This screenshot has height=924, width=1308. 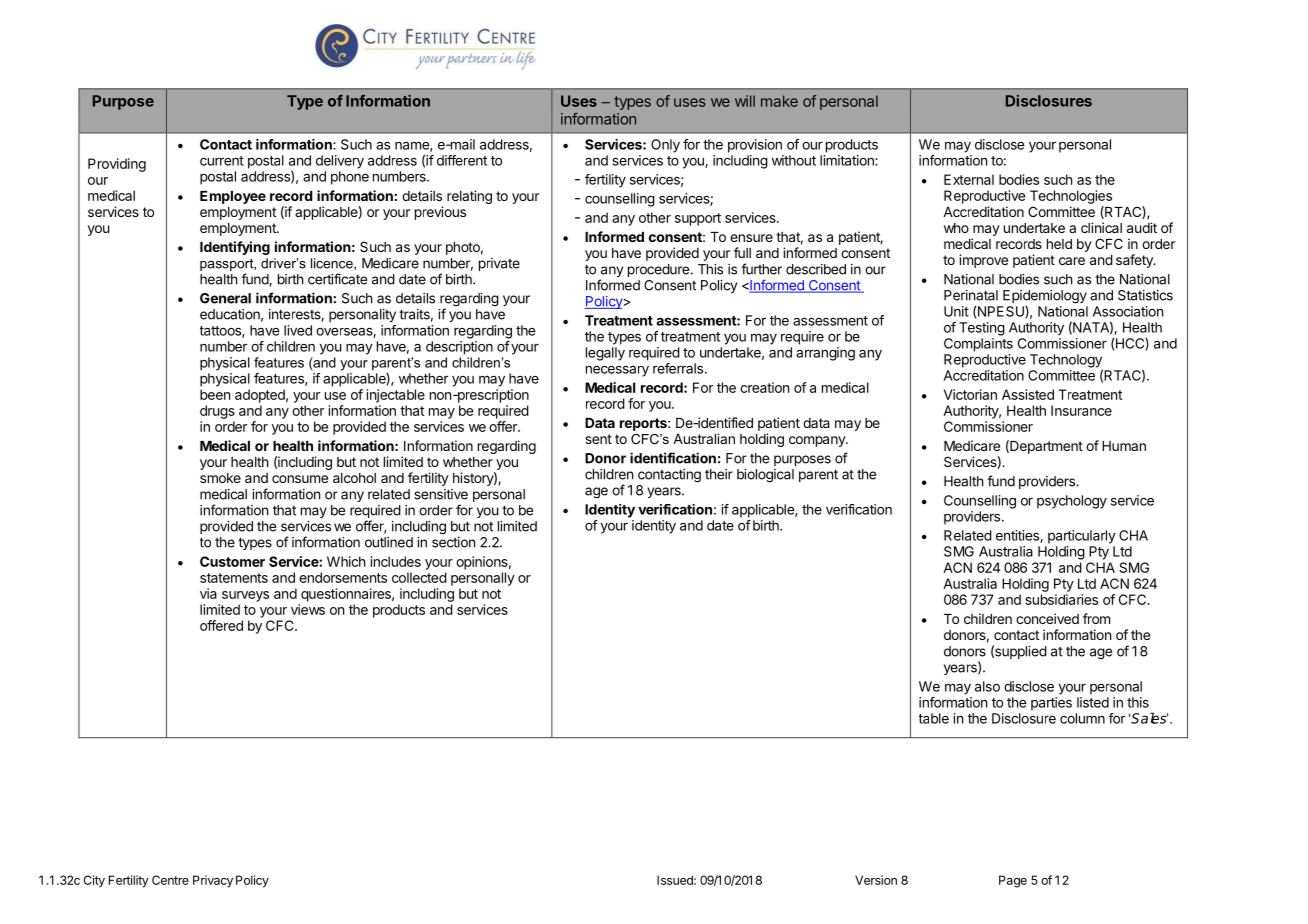 I want to click on smoke, so click(x=220, y=478).
